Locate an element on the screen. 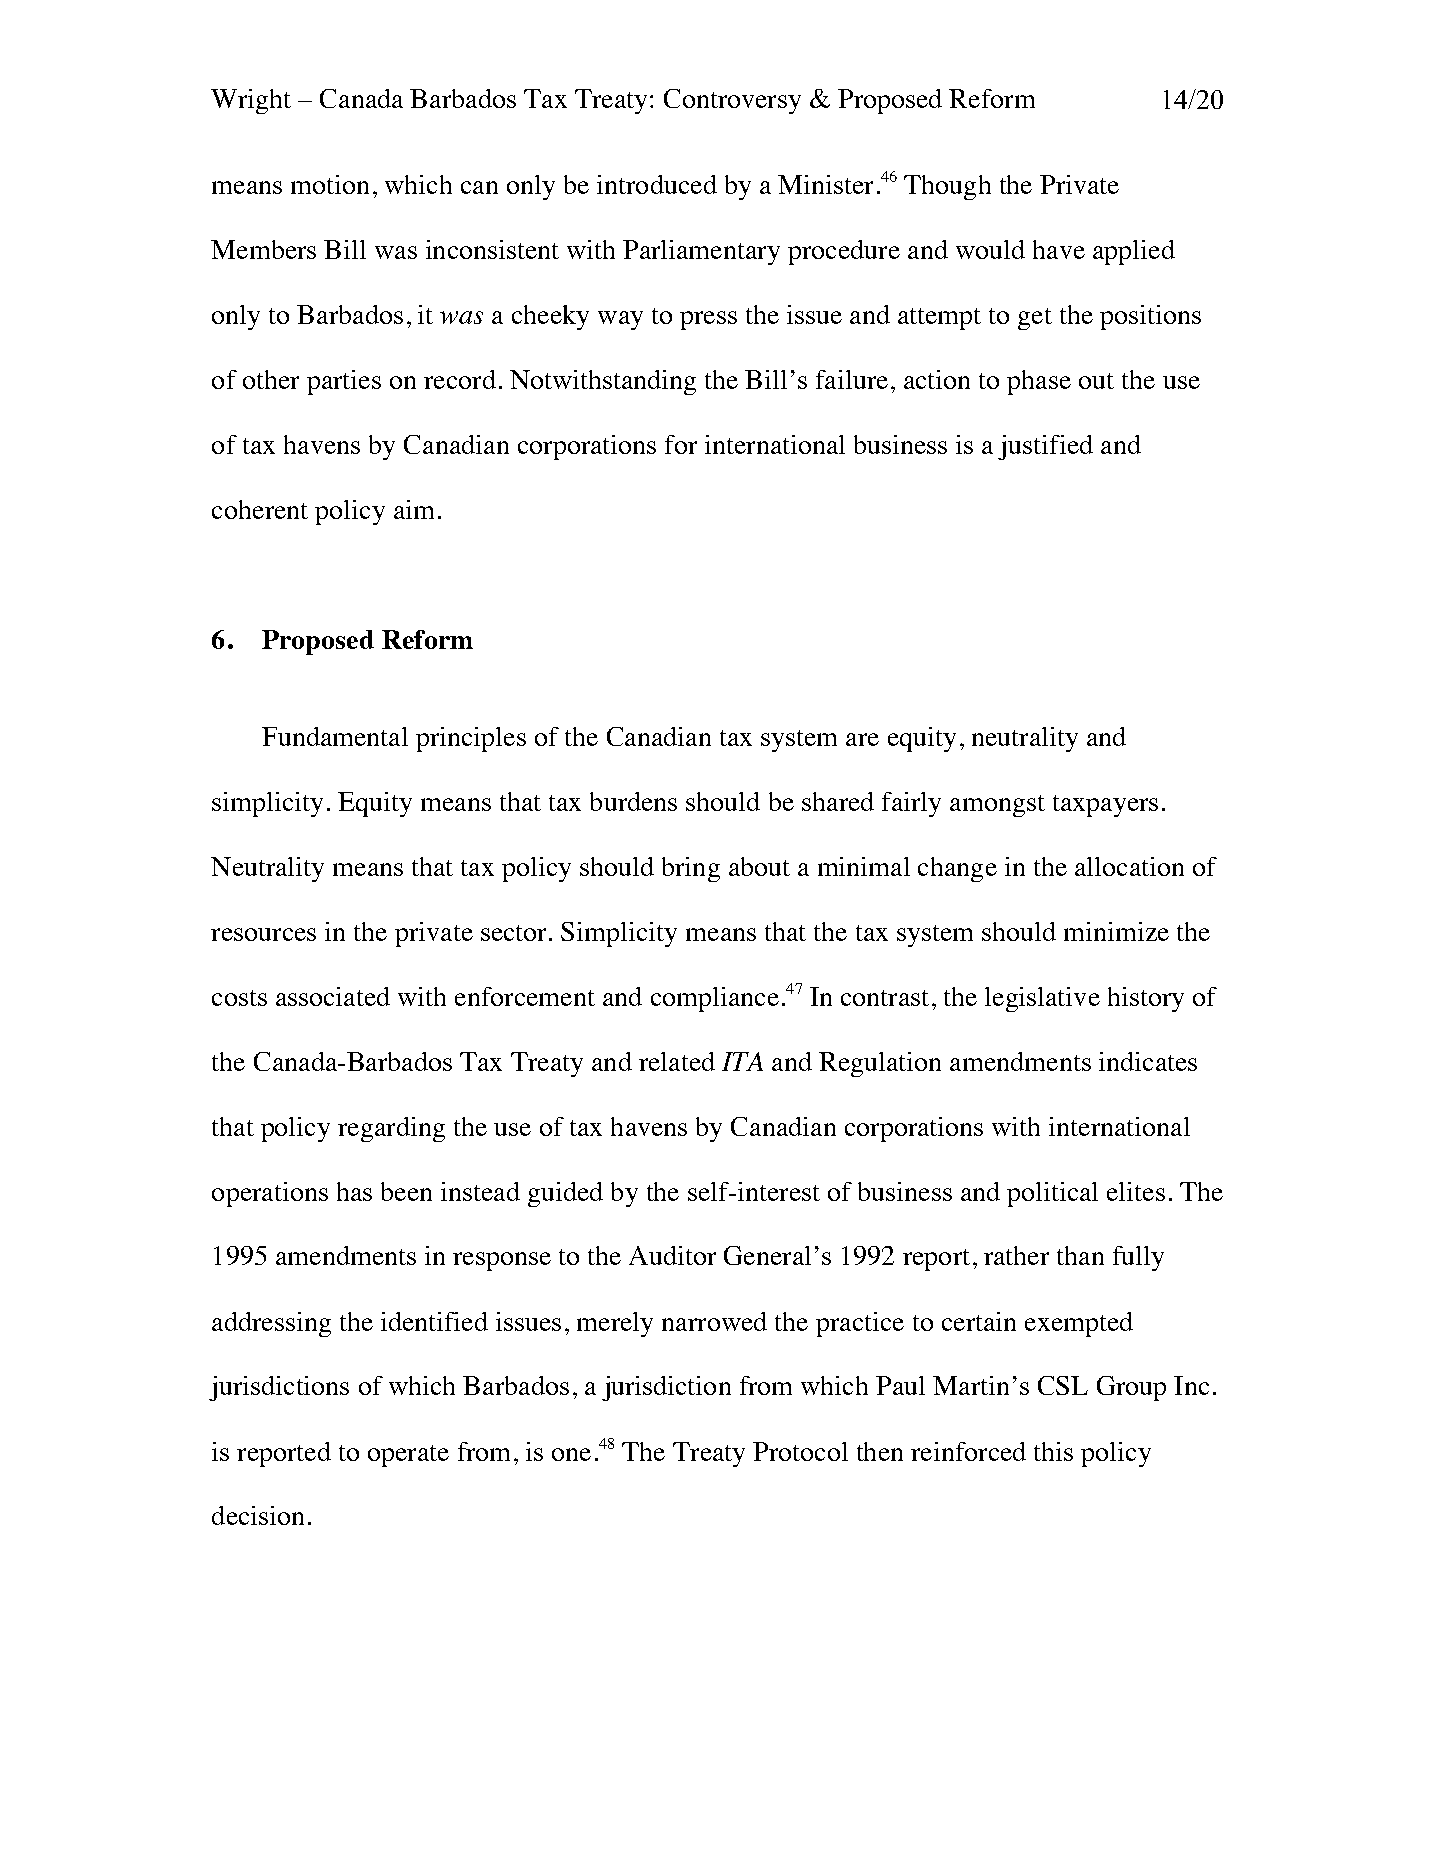 The height and width of the screenshot is (1856, 1434). operate is located at coordinates (408, 1456).
